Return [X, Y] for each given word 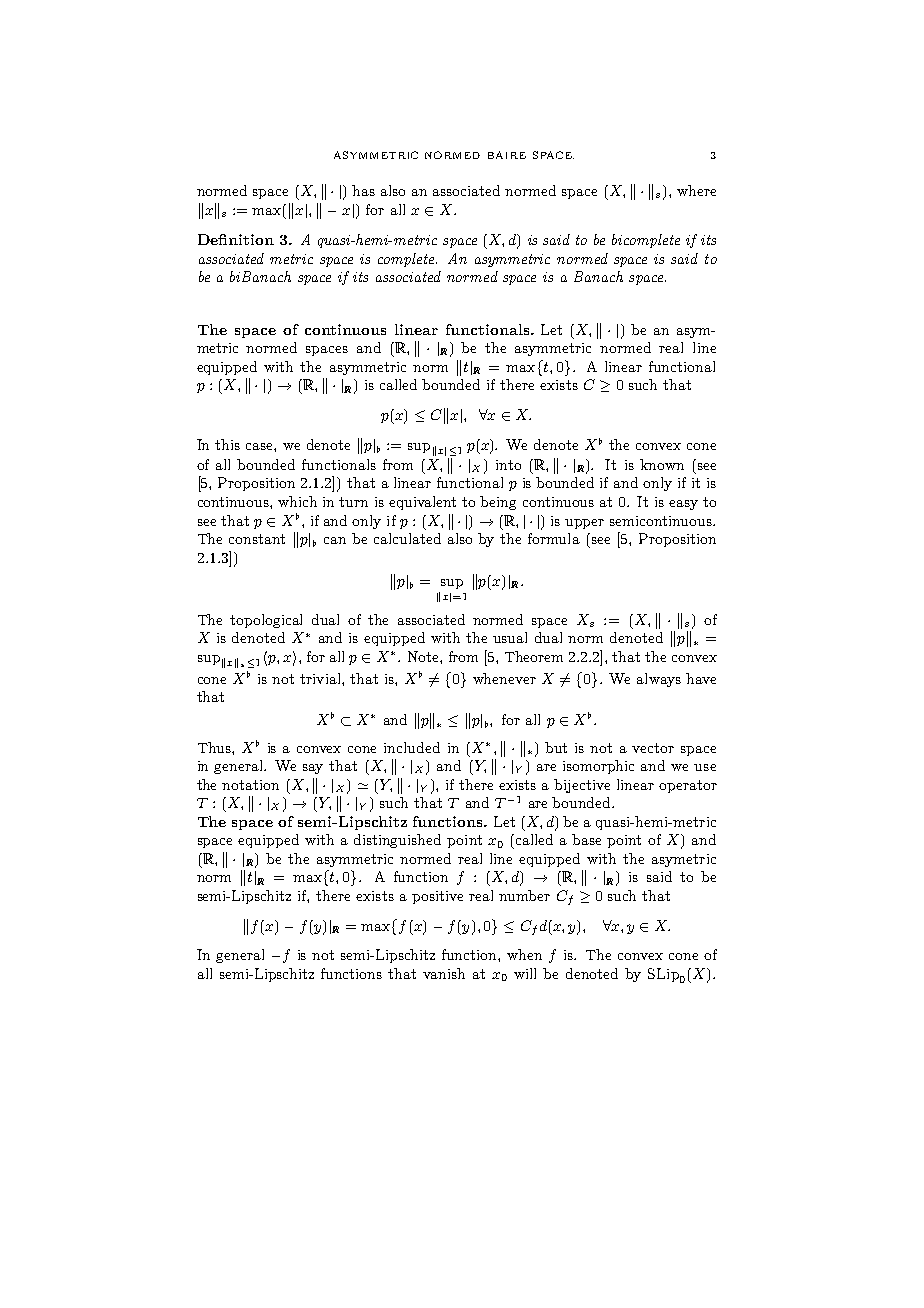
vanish [444, 973]
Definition [236, 239]
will [525, 973]
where [696, 190]
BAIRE [507, 155]
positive [437, 897]
